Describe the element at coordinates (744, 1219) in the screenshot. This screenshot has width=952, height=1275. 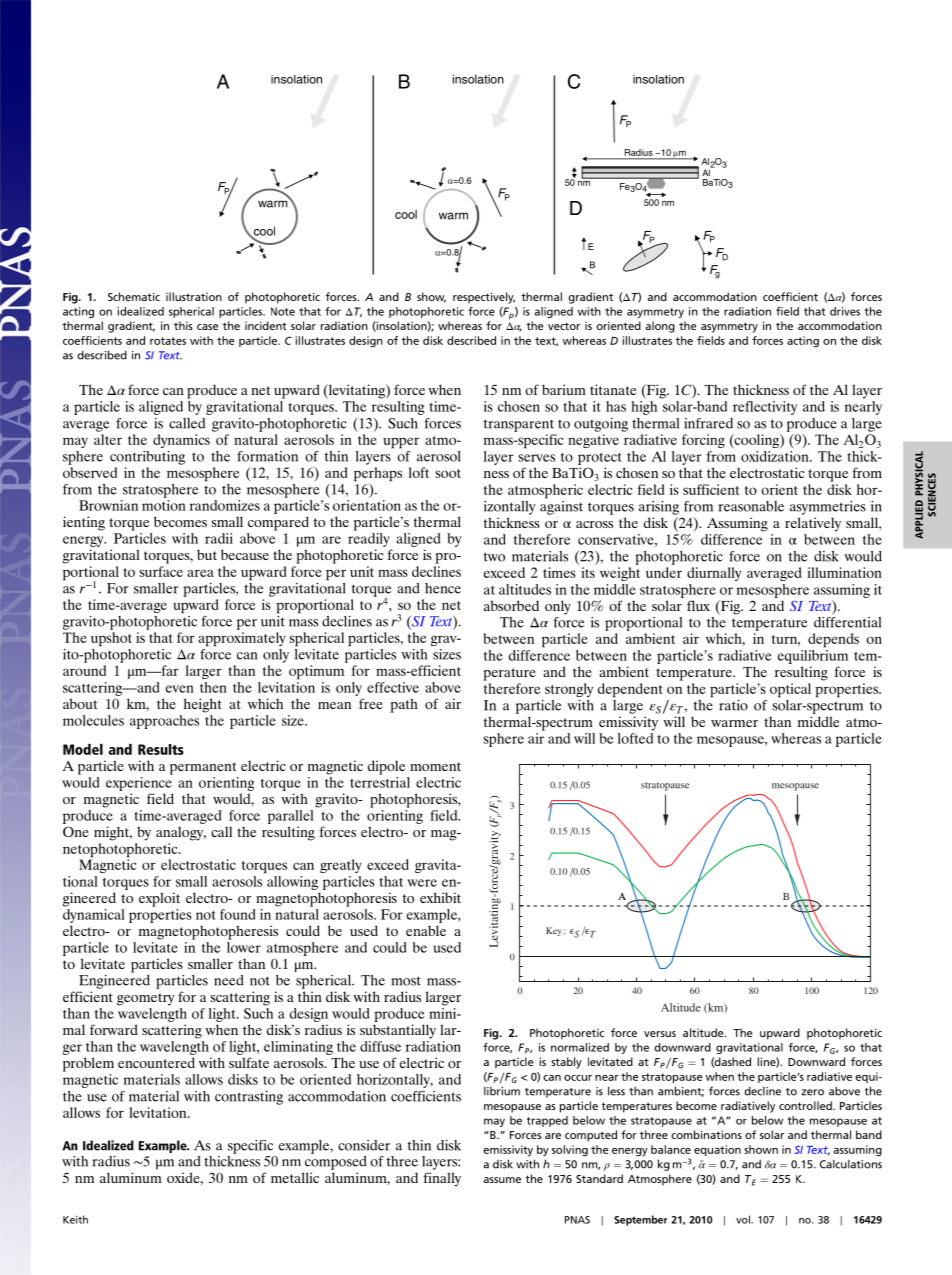
I see `vol` at that location.
